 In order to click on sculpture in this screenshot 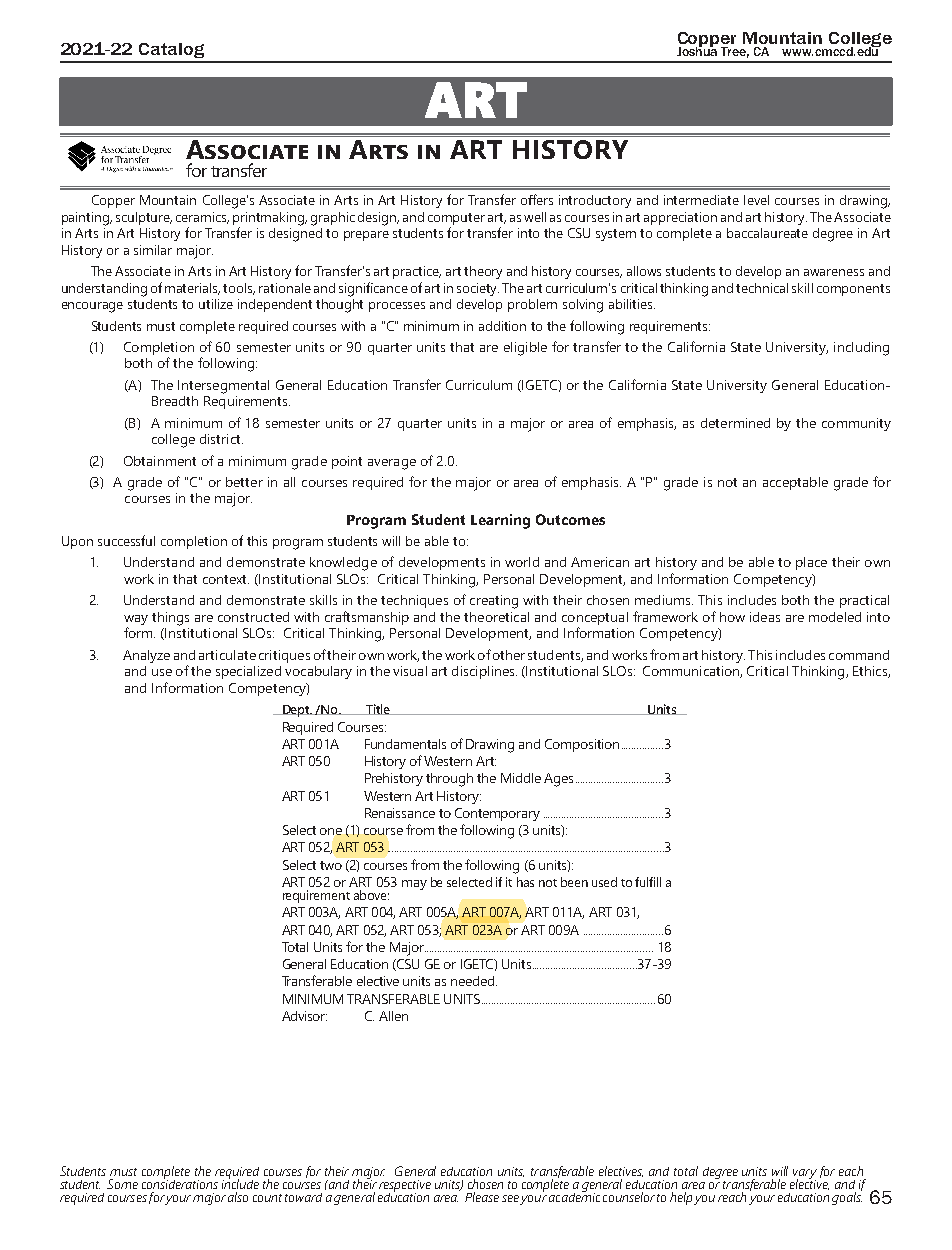, I will do `click(144, 218)`.
